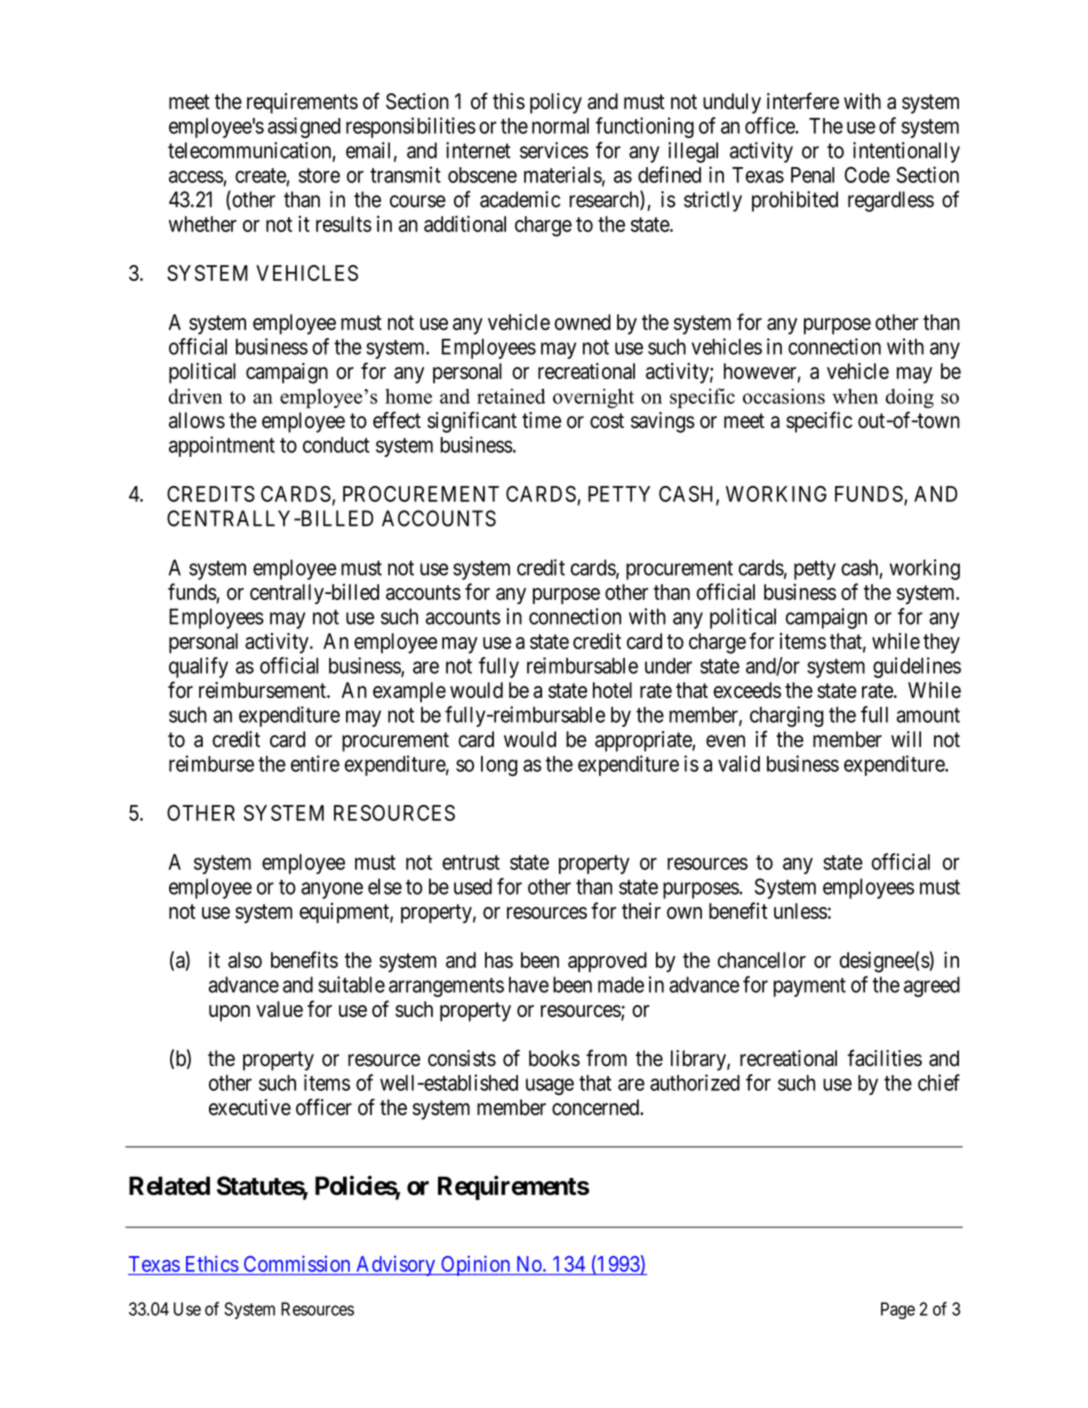 The width and height of the document is (1088, 1408). I want to click on when, so click(855, 396).
